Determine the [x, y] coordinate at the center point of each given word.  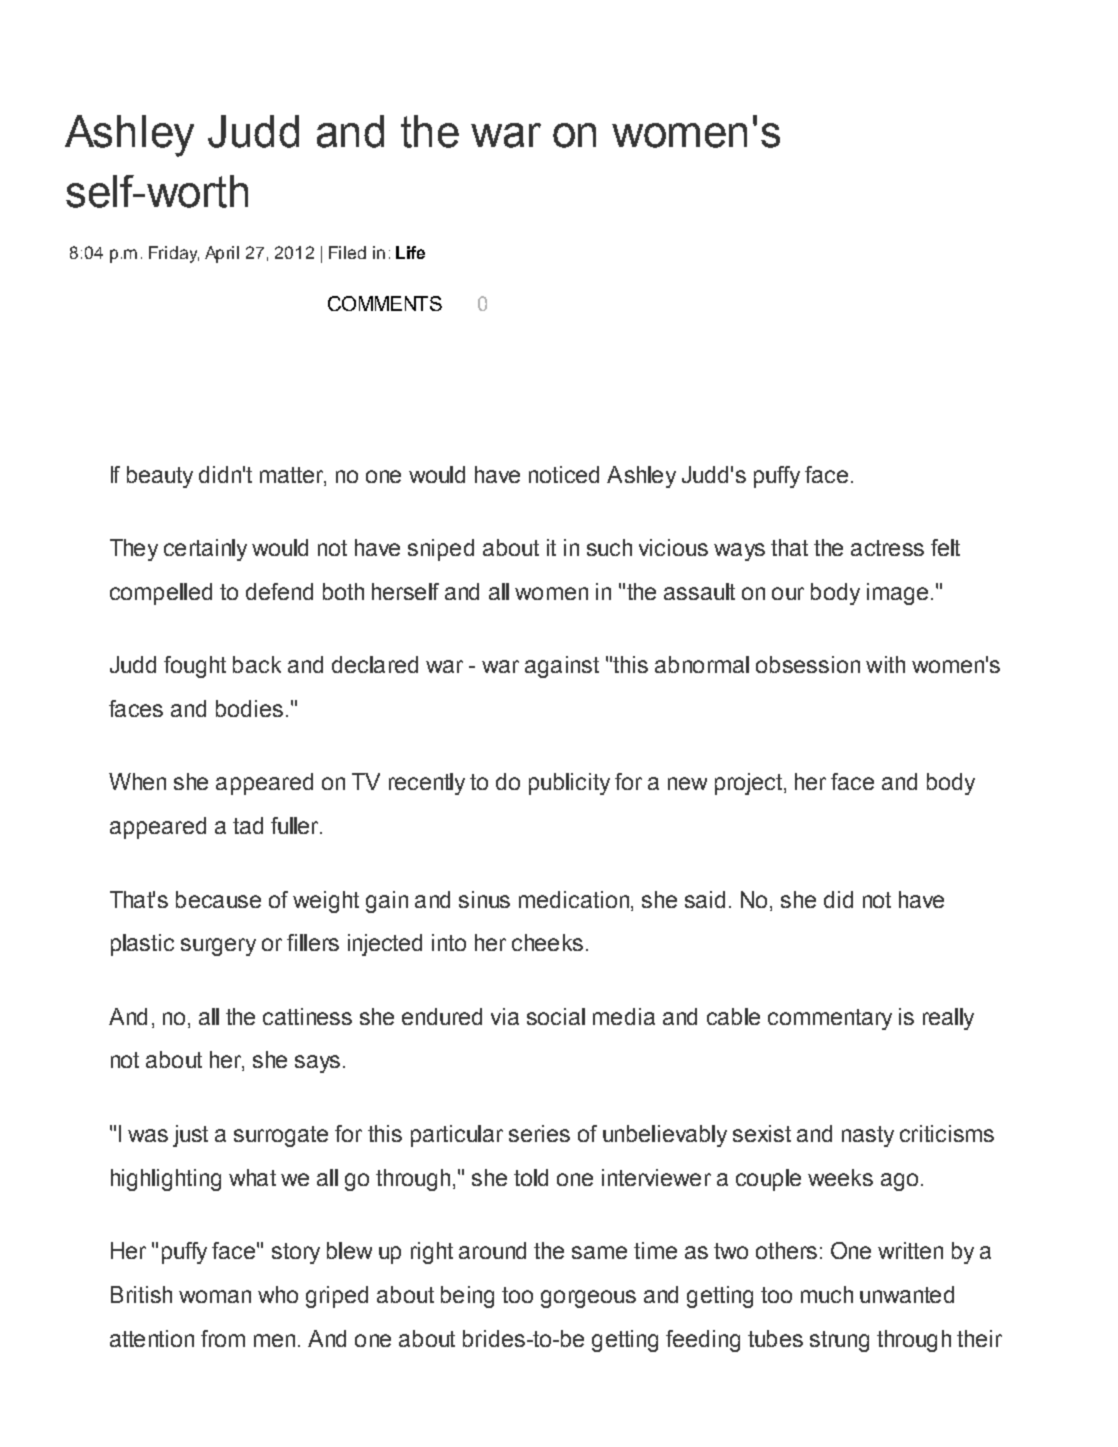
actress [887, 548]
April [222, 254]
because [218, 899]
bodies [249, 708]
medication [575, 899]
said [705, 899]
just [190, 1136]
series [539, 1133]
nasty [868, 1136]
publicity [569, 784]
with [885, 664]
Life [410, 252]
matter [292, 476]
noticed [564, 474]
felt [945, 547]
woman [215, 1296]
